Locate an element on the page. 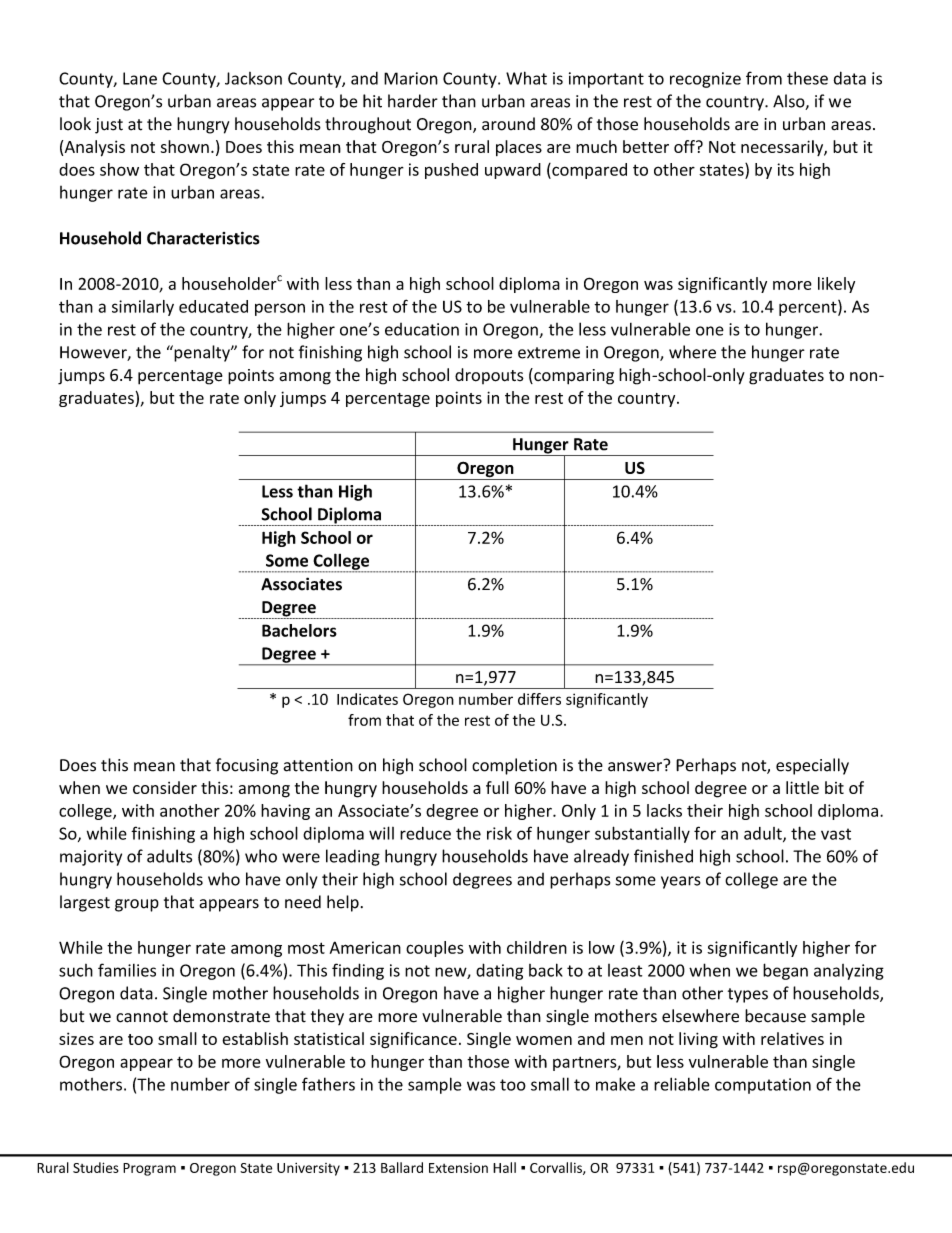  computation is located at coordinates (763, 1086).
